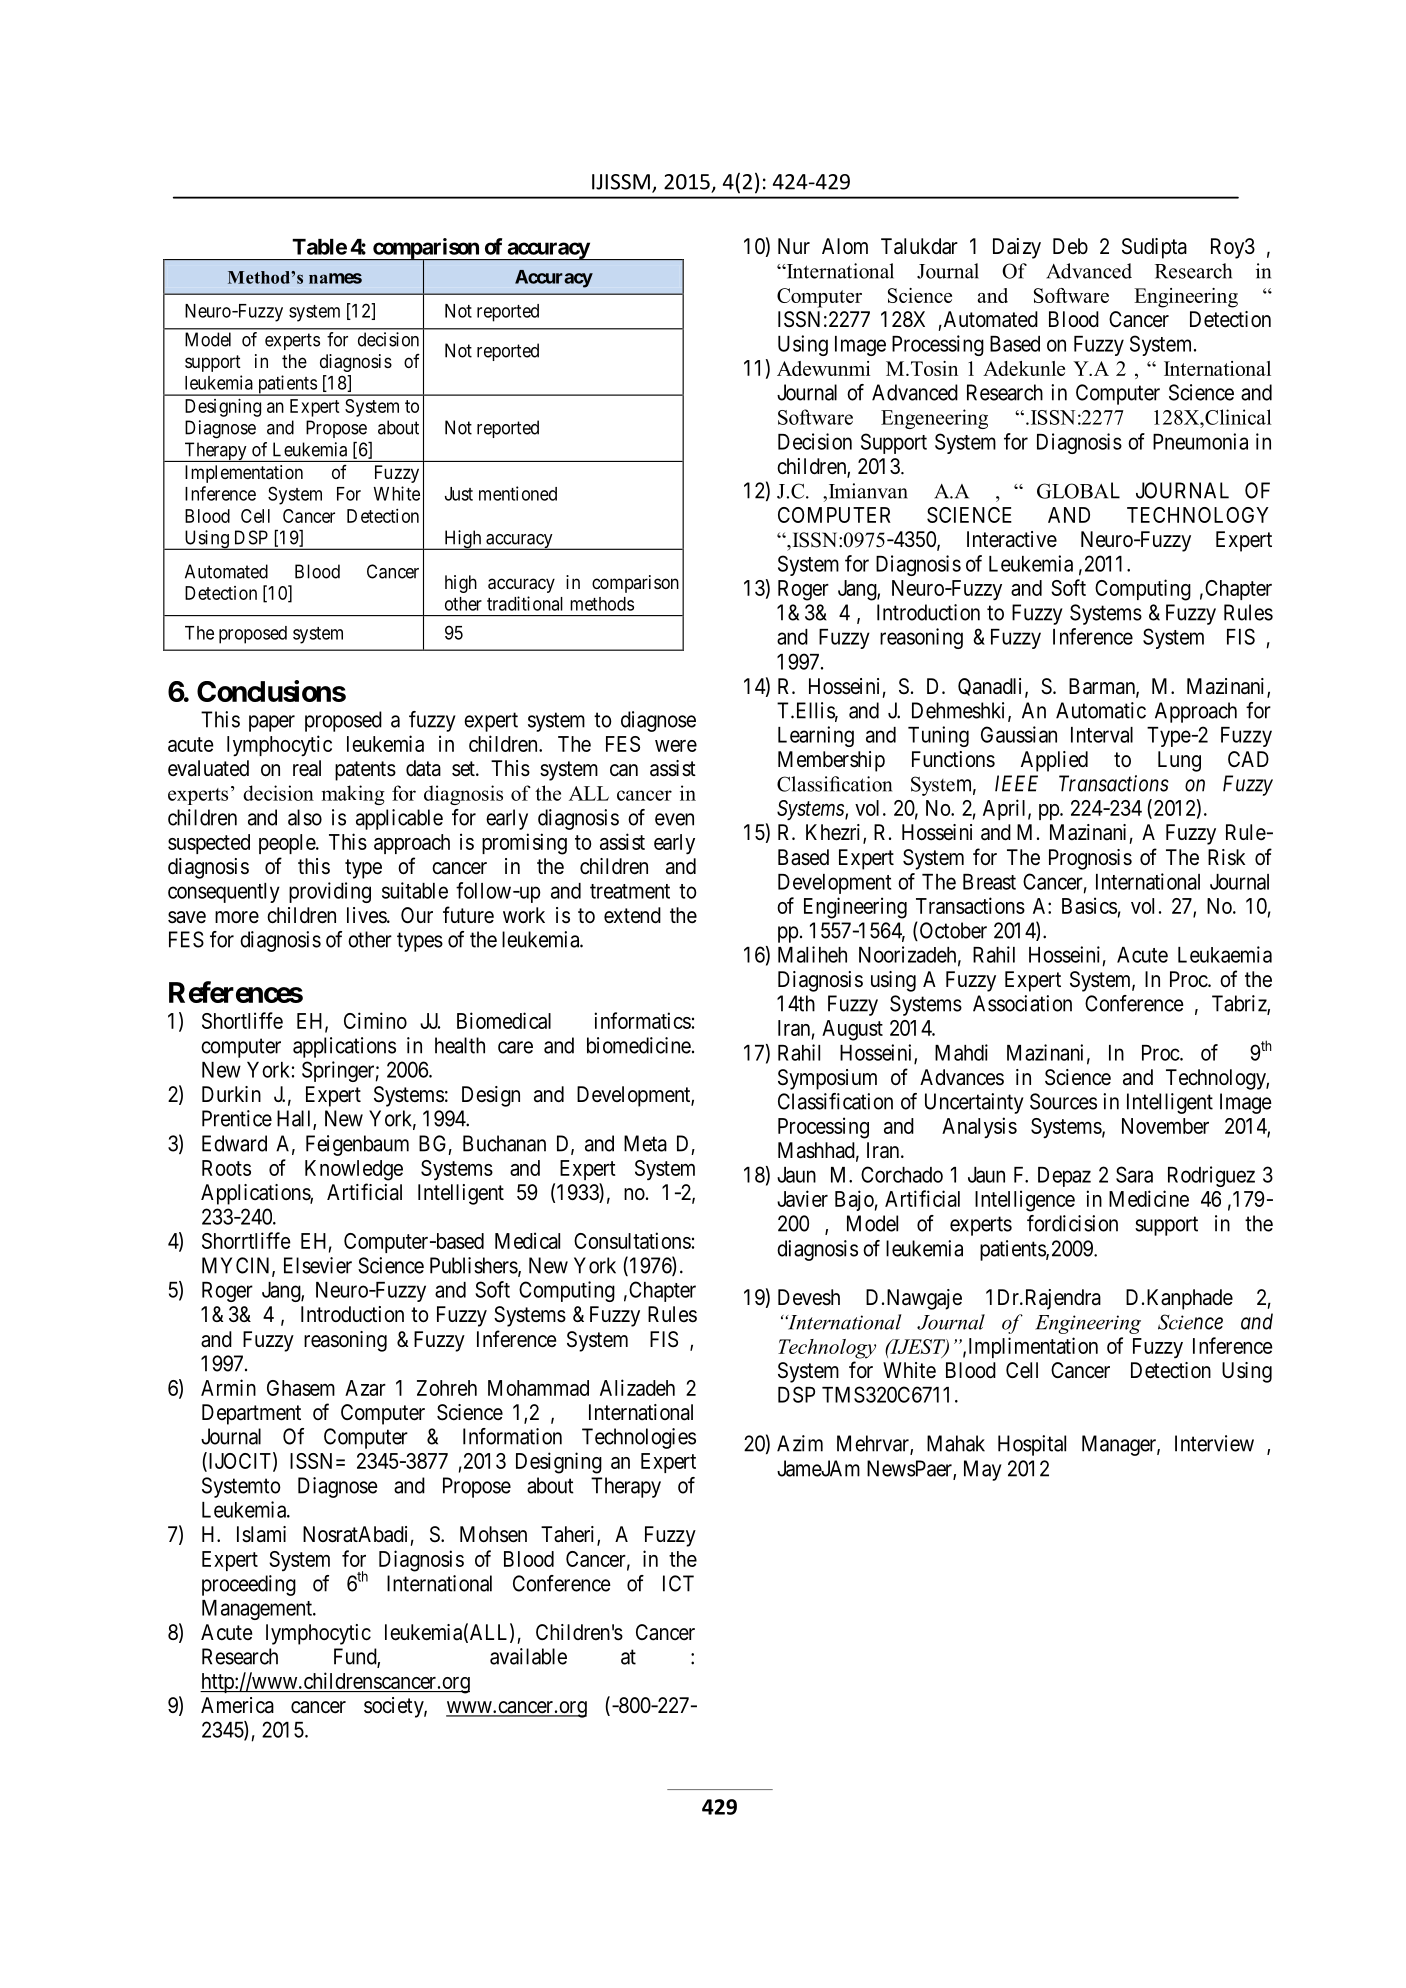 Image resolution: width=1406 pixels, height=1988 pixels. Describe the element at coordinates (645, 1143) in the image. I see `Meta` at that location.
